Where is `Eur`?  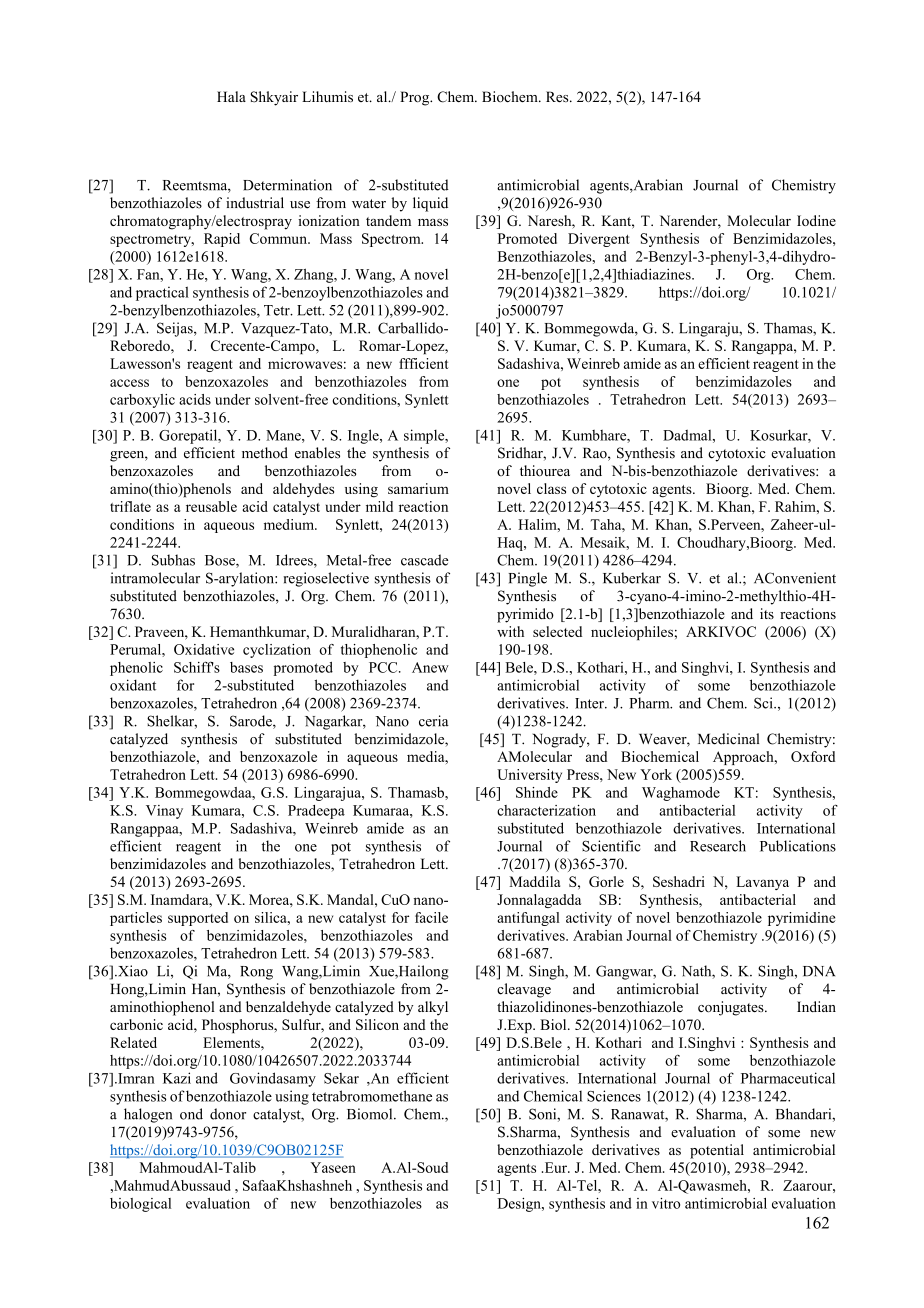
Eur is located at coordinates (555, 1167).
